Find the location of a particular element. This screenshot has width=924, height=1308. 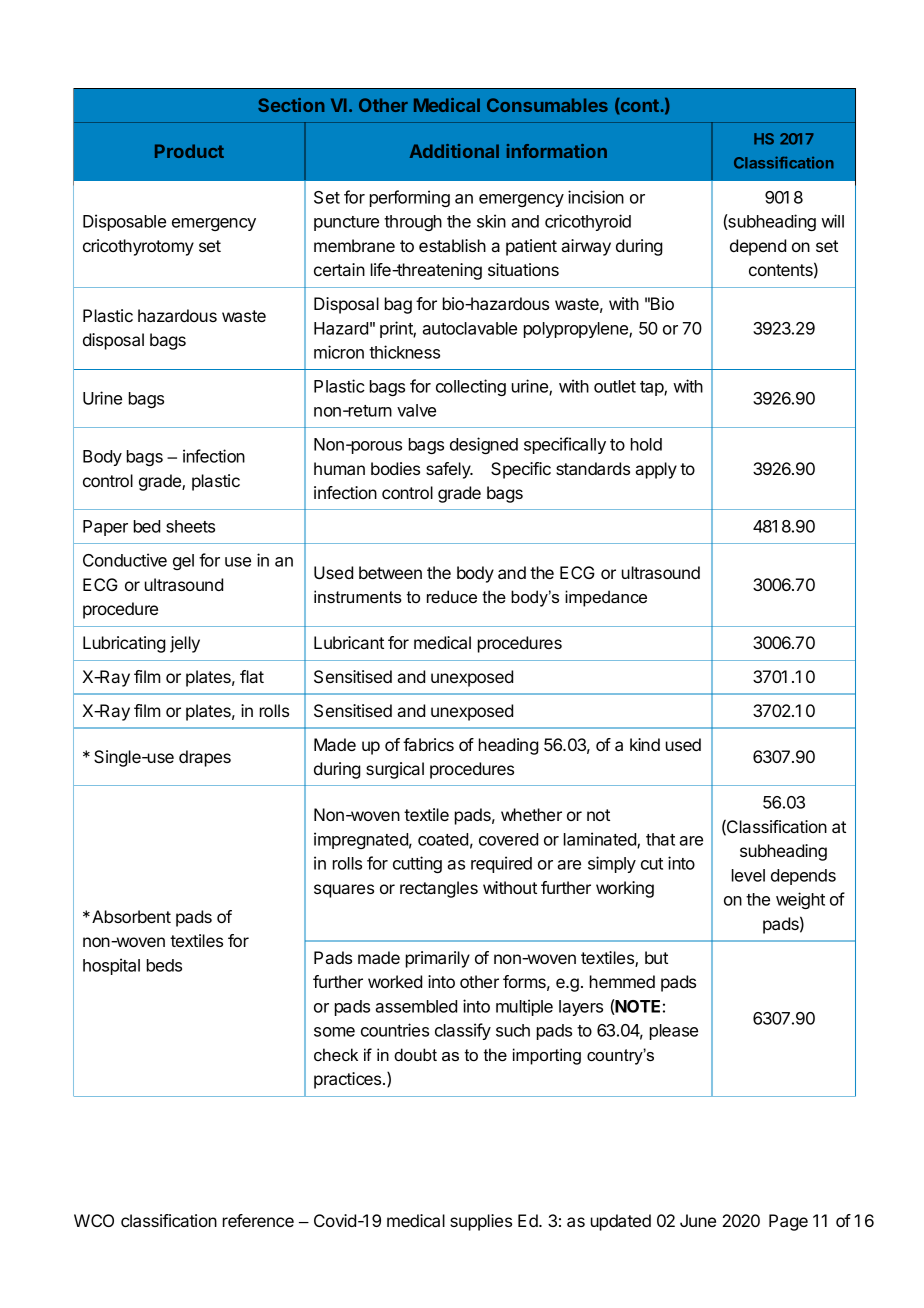

will is located at coordinates (832, 221).
